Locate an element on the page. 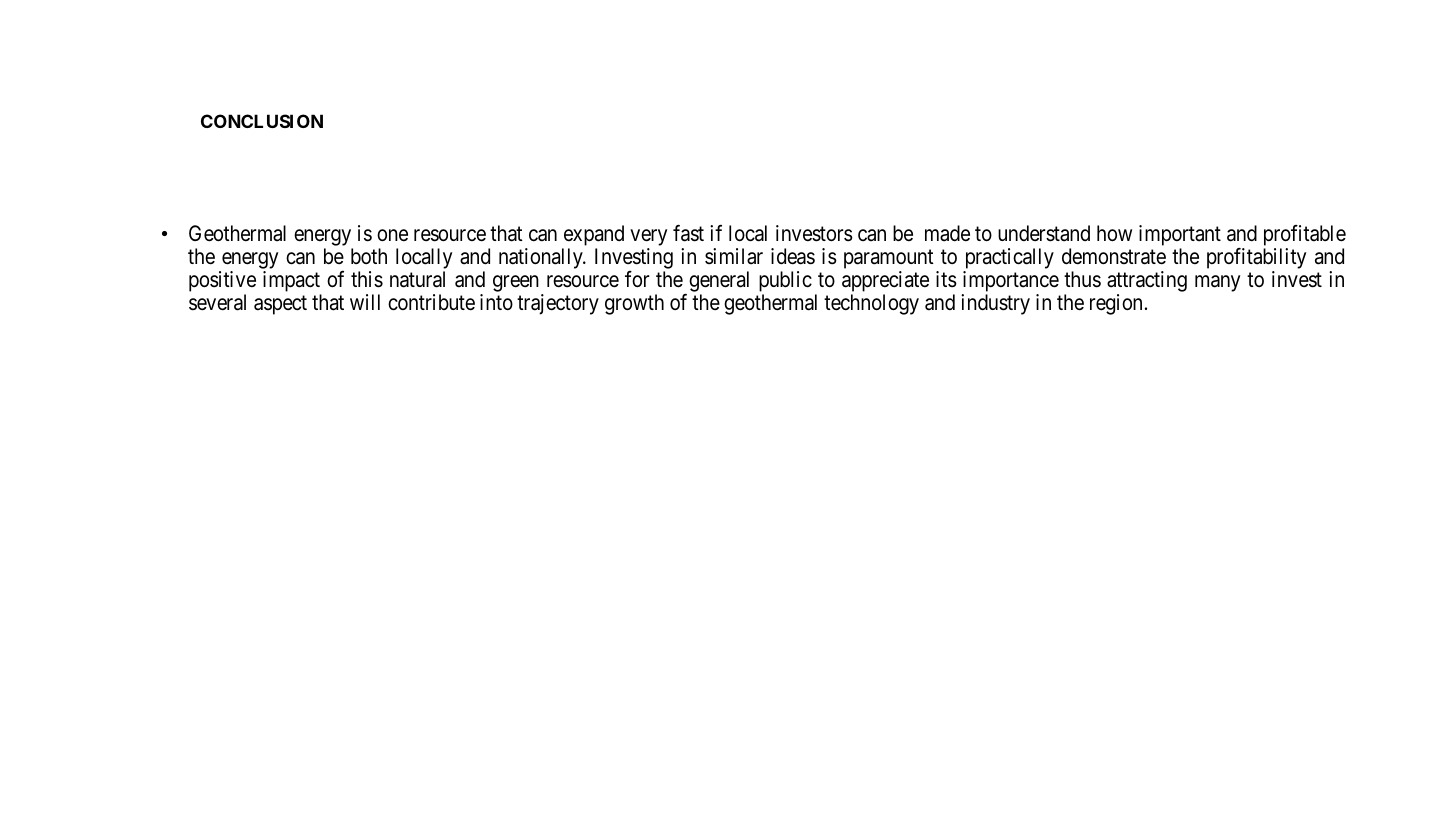 Image resolution: width=1456 pixels, height=819 pixels. one is located at coordinates (392, 235).
